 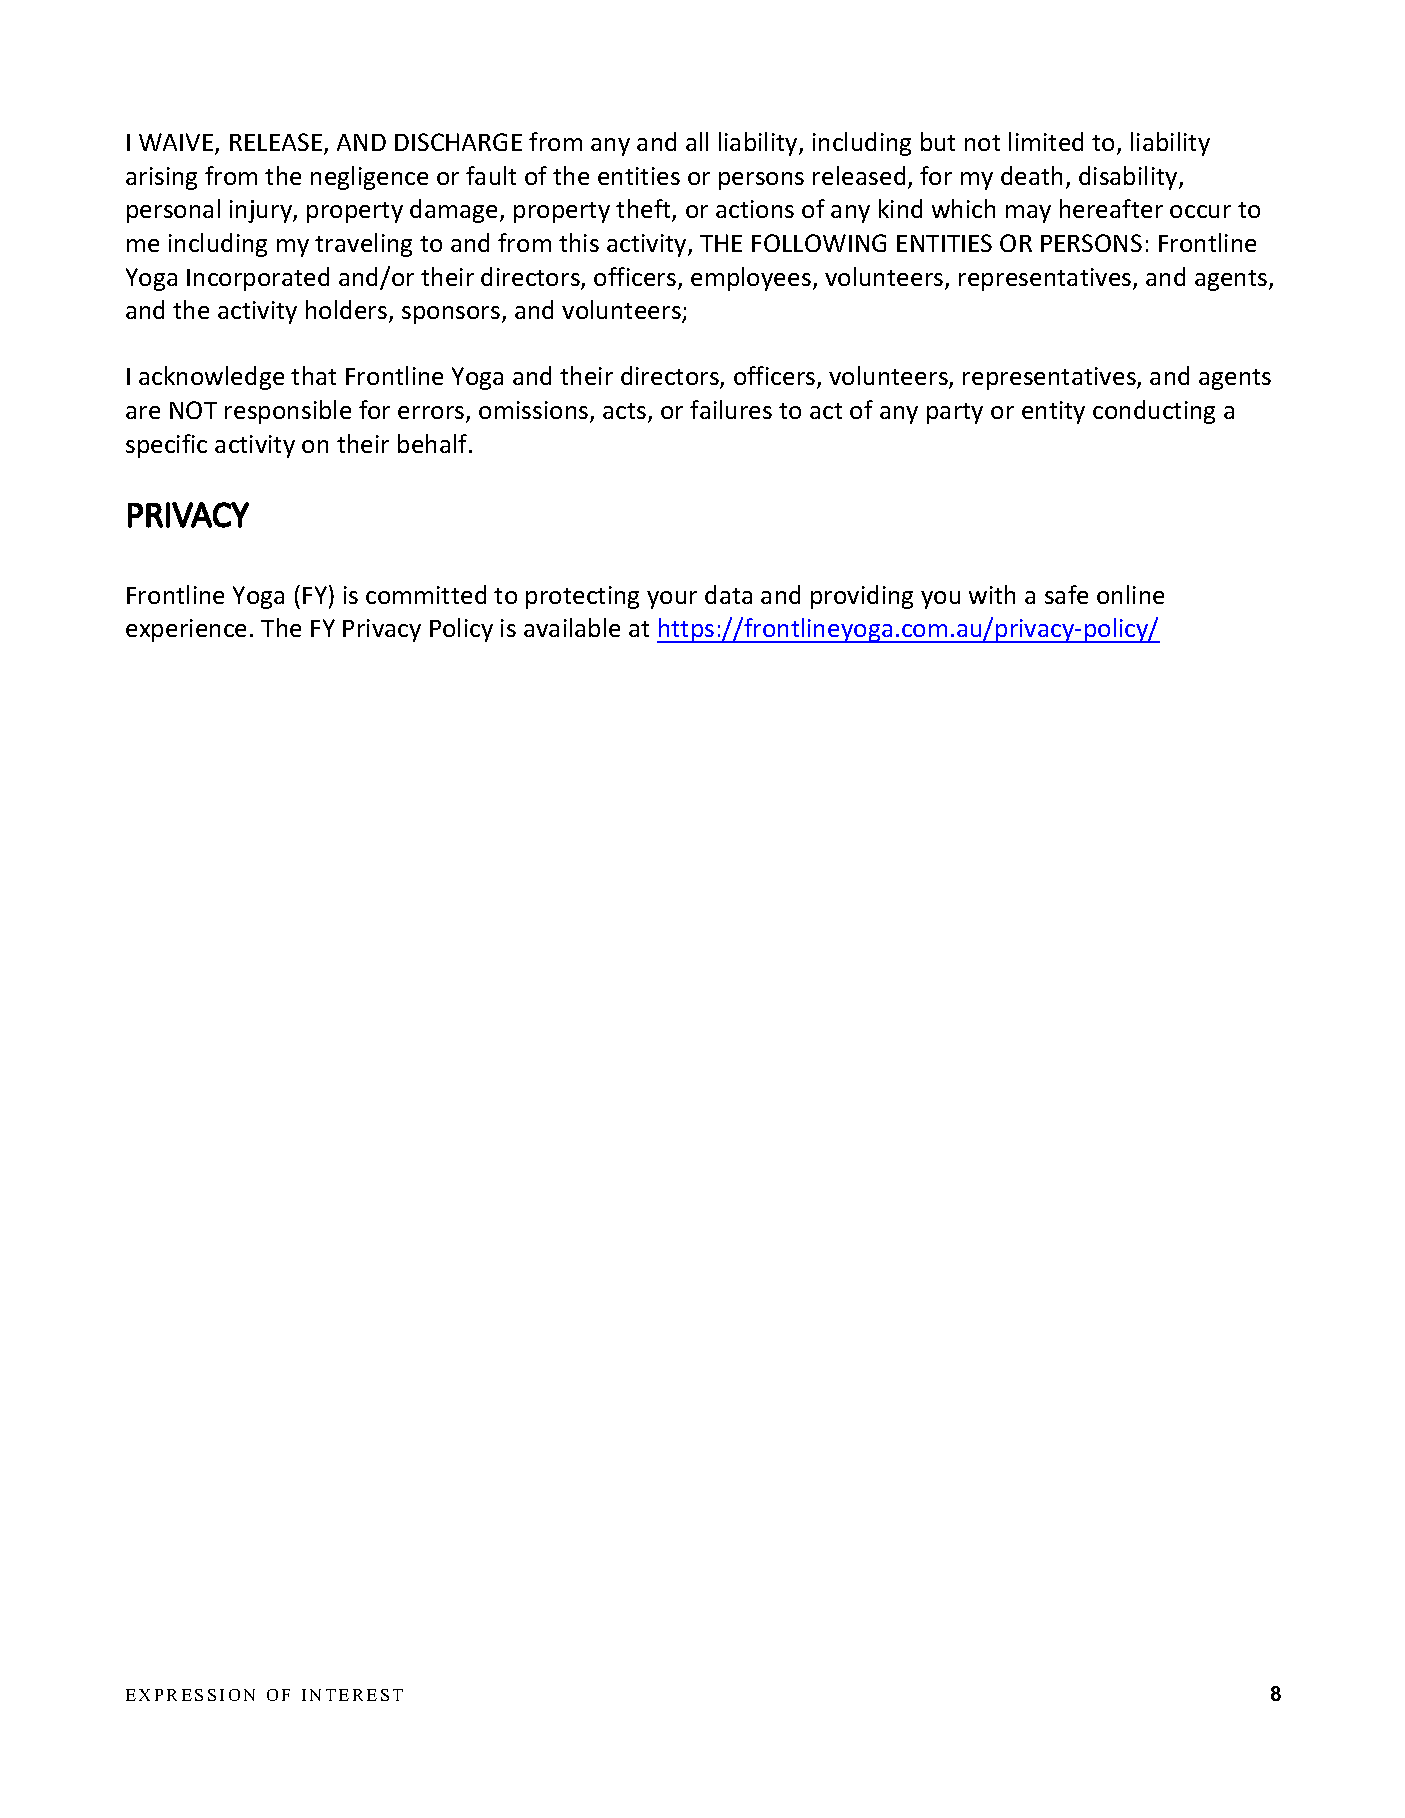 I want to click on protecting, so click(x=582, y=597).
